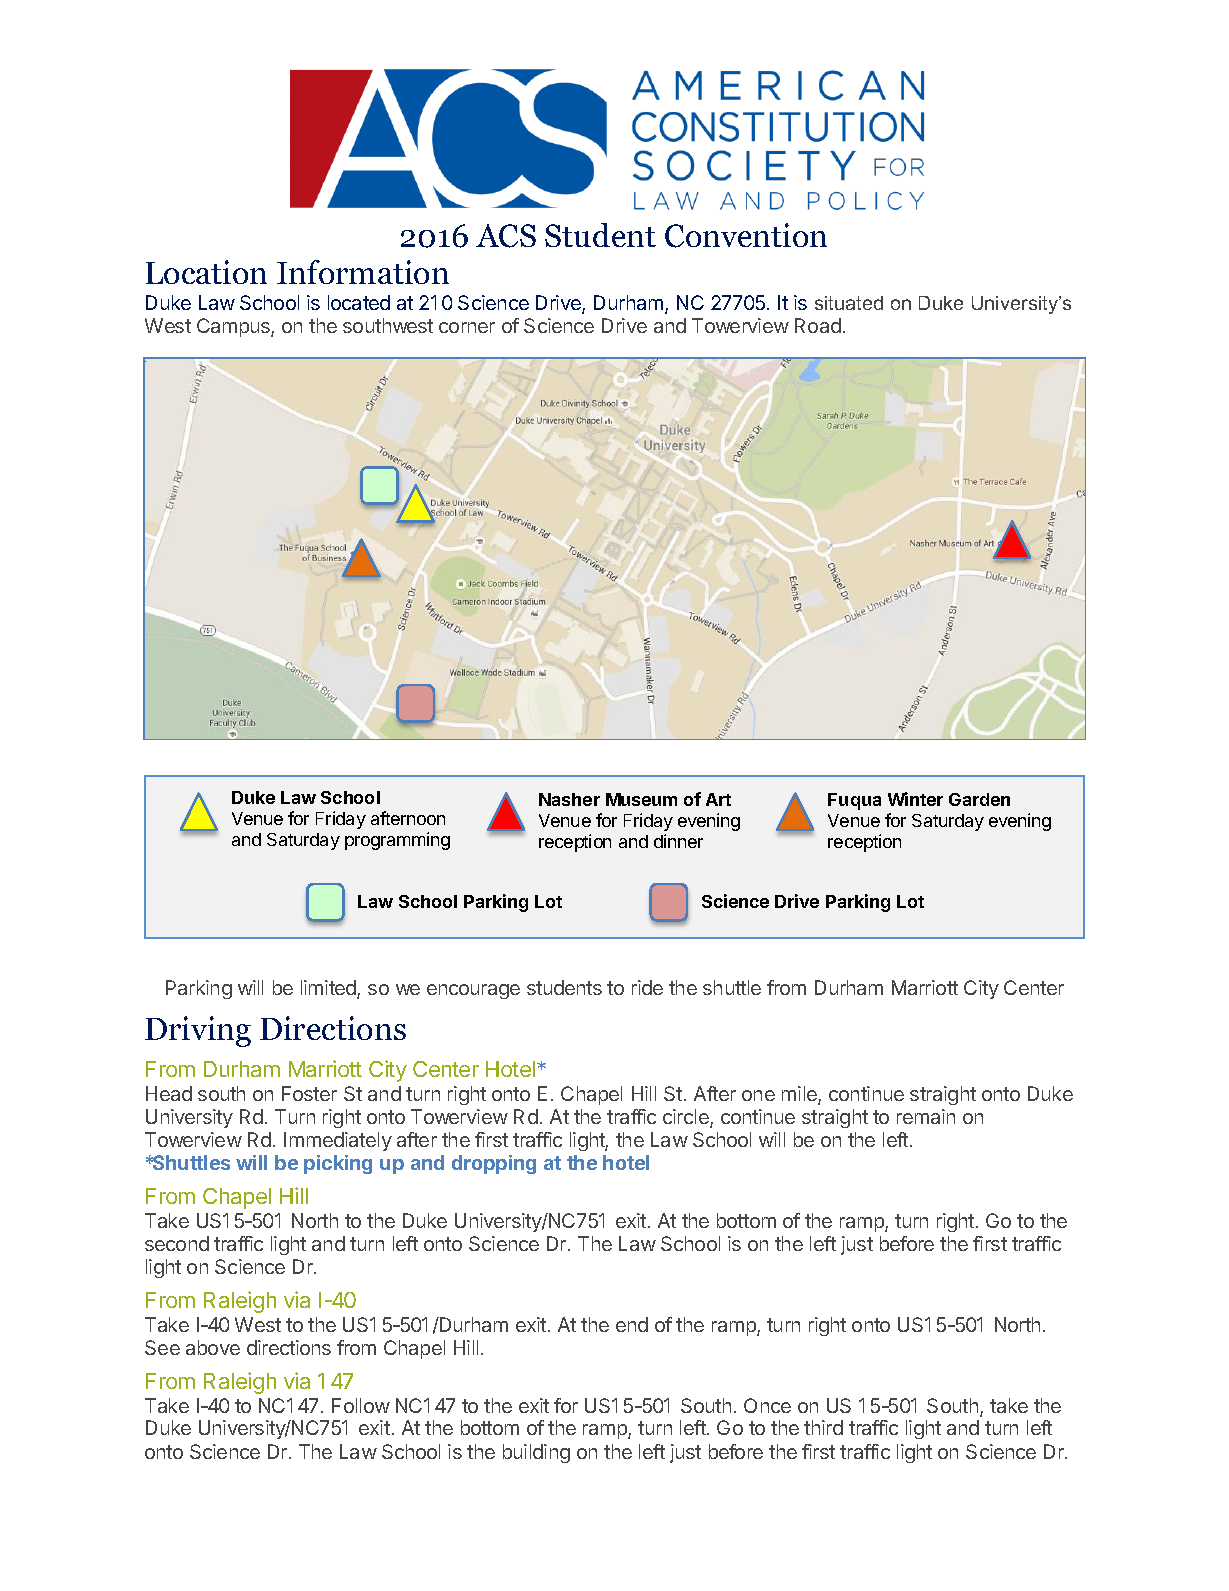 Image resolution: width=1229 pixels, height=1591 pixels. What do you see at coordinates (206, 272) in the document?
I see `Location` at bounding box center [206, 272].
